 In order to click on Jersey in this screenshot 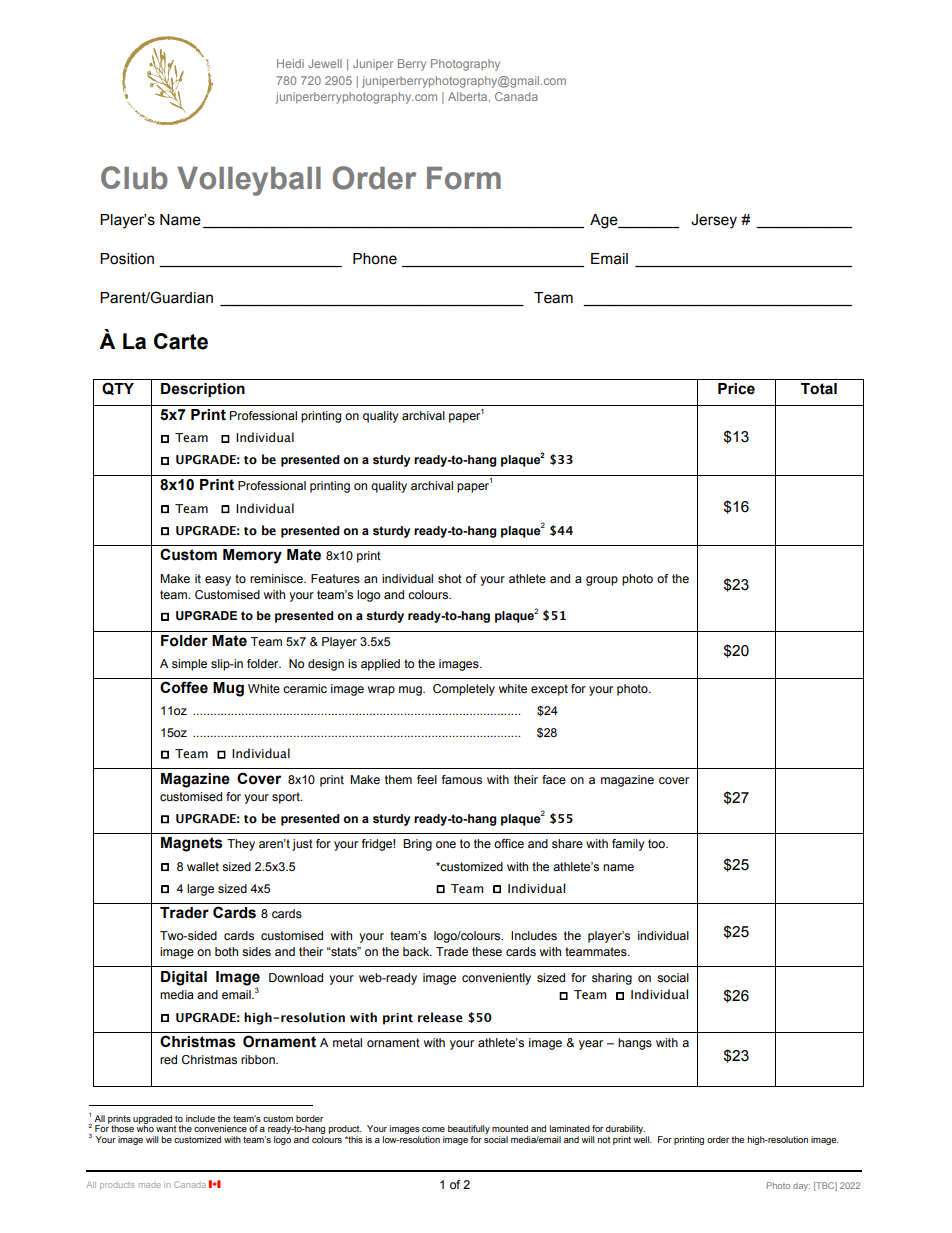, I will do `click(714, 221)`.
